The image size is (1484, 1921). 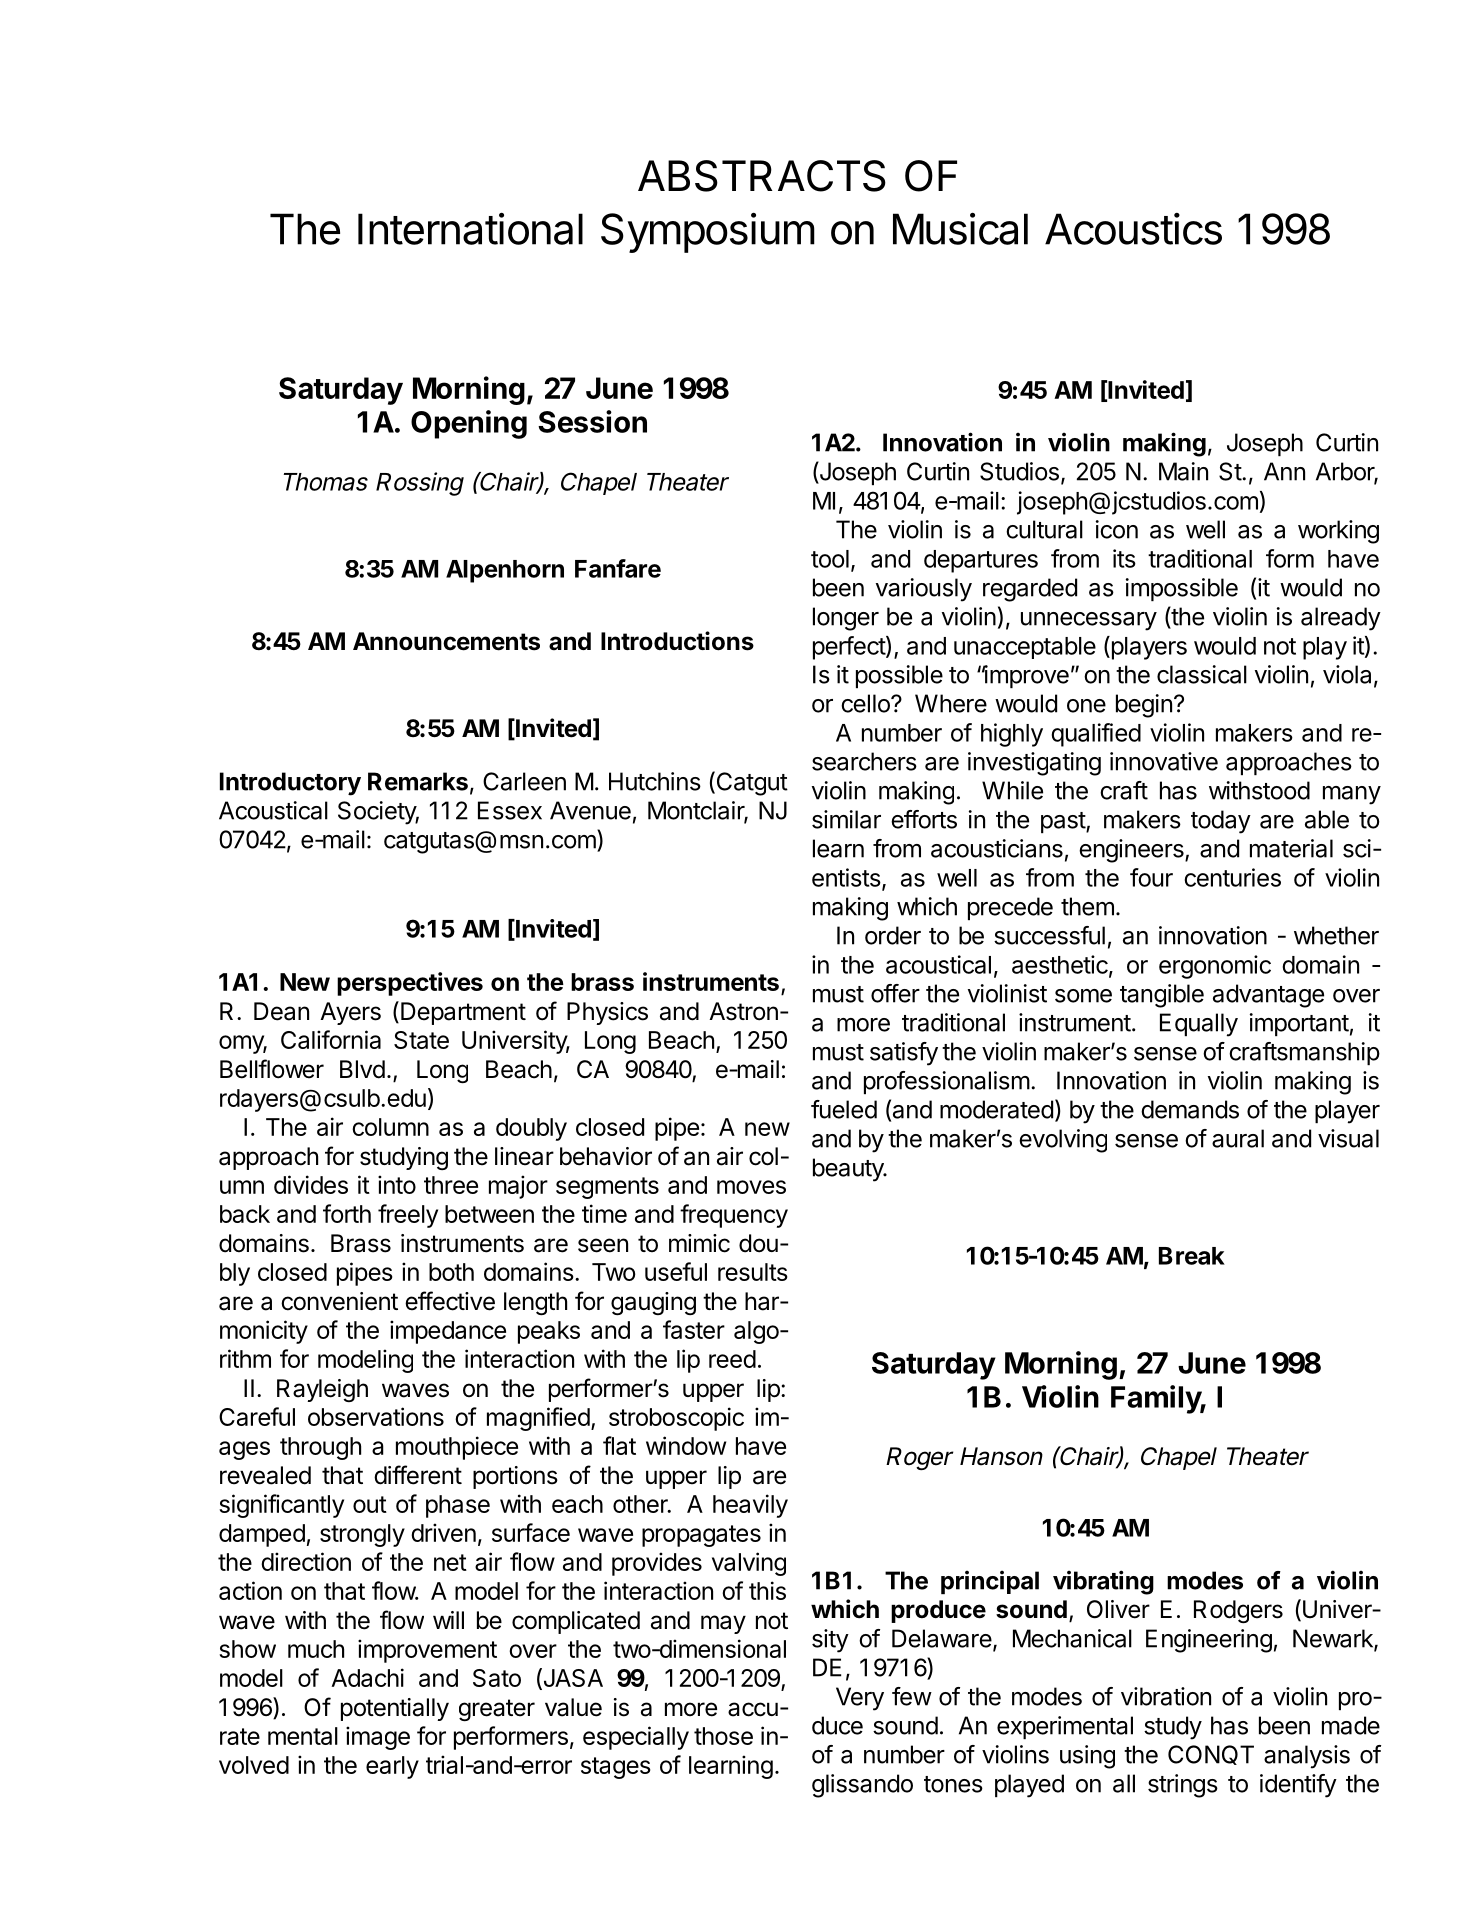 What do you see at coordinates (1192, 1256) in the screenshot?
I see `Break` at bounding box center [1192, 1256].
